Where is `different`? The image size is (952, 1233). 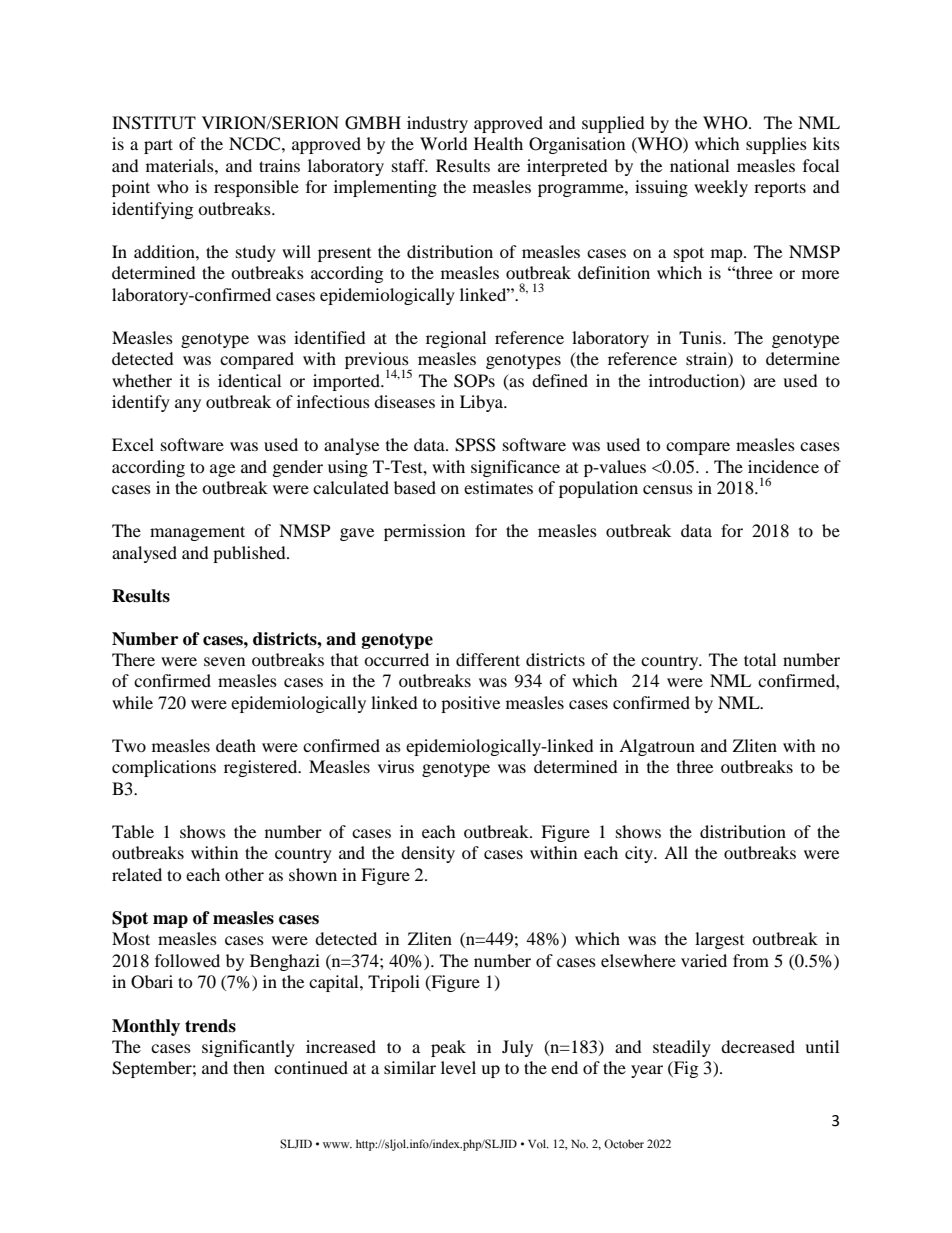 different is located at coordinates (488, 659).
